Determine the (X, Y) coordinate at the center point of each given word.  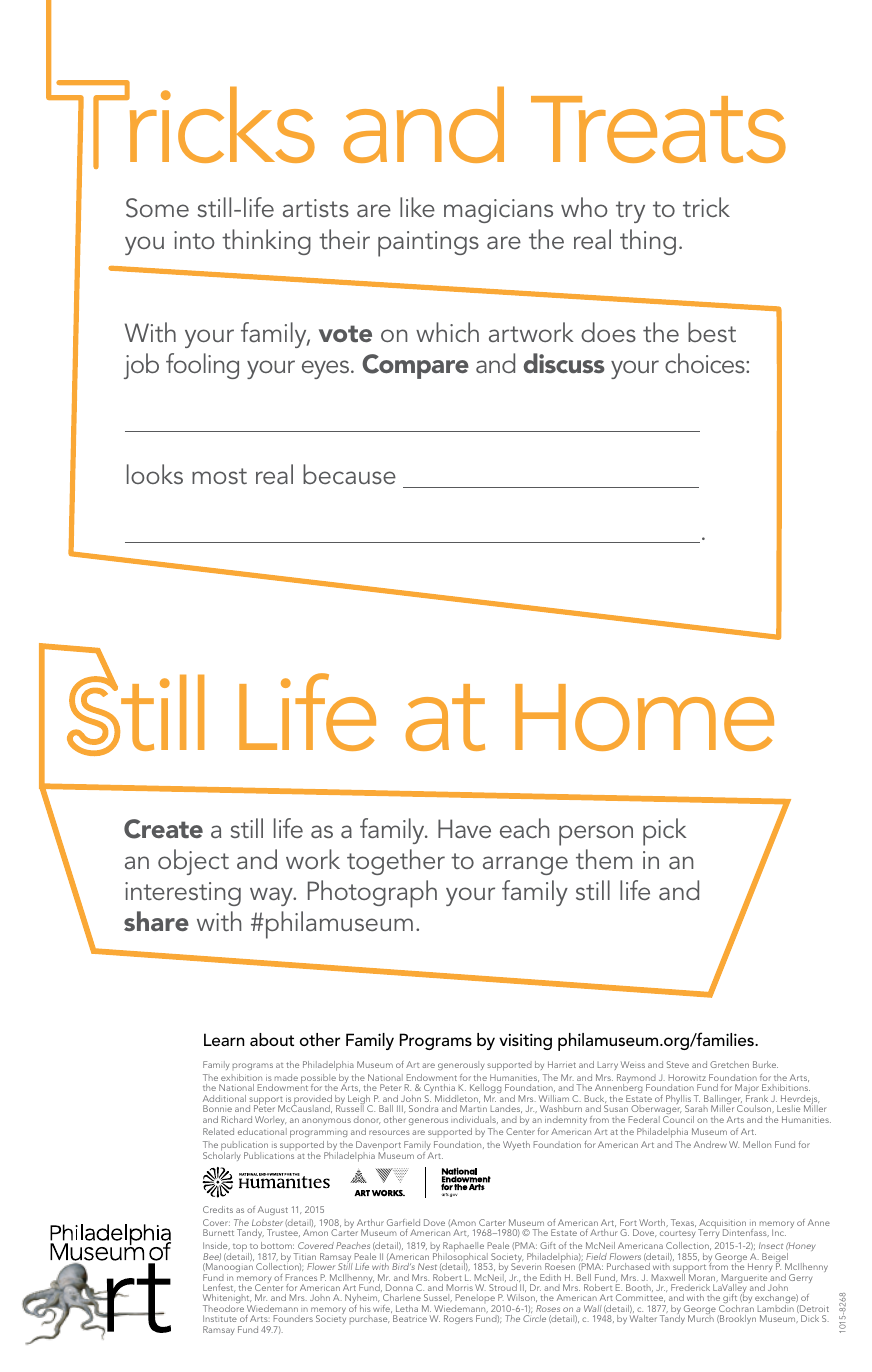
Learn (224, 1039)
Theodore (223, 1308)
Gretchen (729, 1064)
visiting (525, 1042)
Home (644, 717)
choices (706, 363)
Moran (703, 1278)
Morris (459, 1287)
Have (464, 828)
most (219, 476)
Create (163, 829)
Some (157, 208)
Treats (658, 129)
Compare (415, 366)
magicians (498, 211)
